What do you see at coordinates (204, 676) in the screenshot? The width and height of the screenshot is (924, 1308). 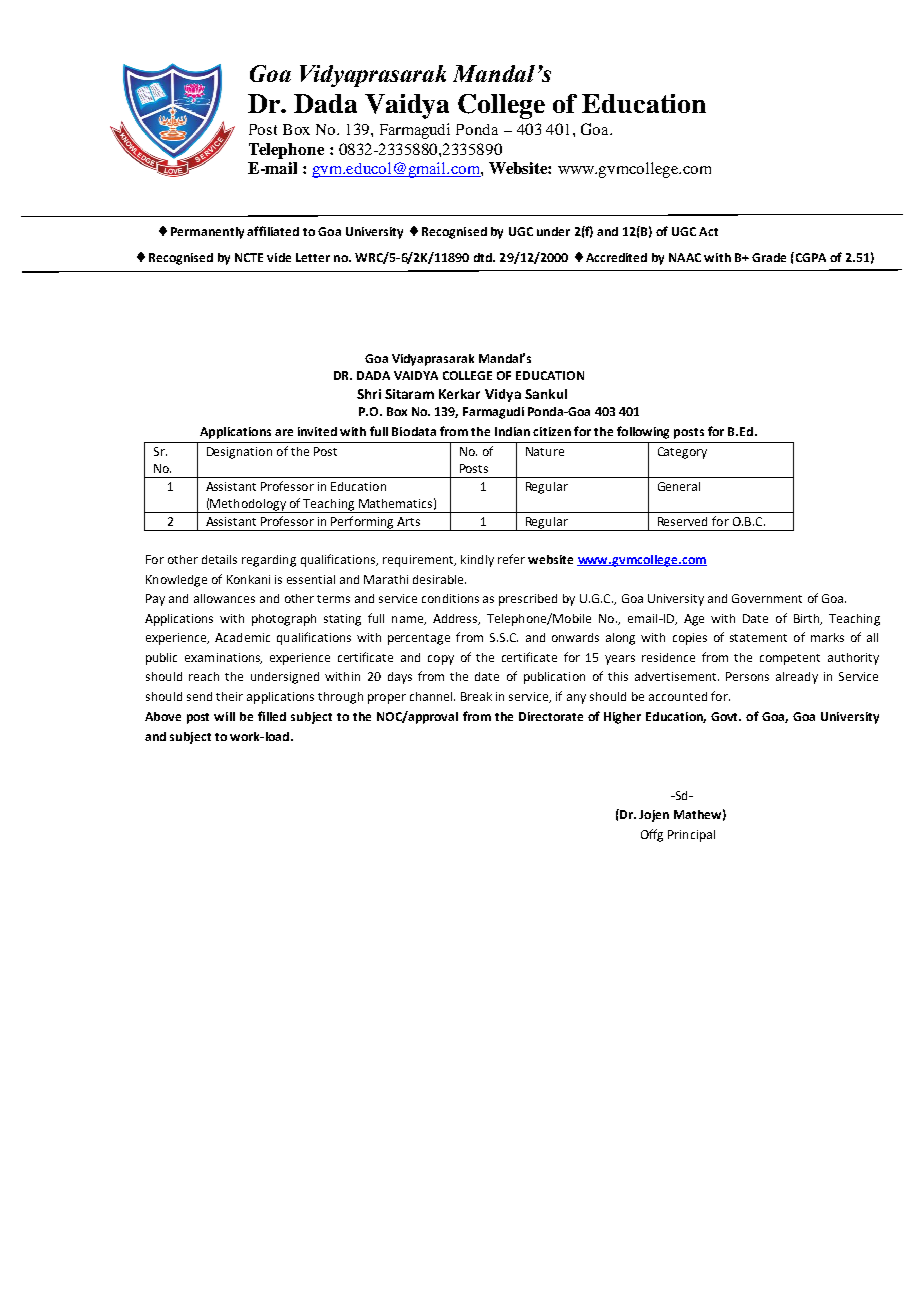 I see `reach` at bounding box center [204, 676].
